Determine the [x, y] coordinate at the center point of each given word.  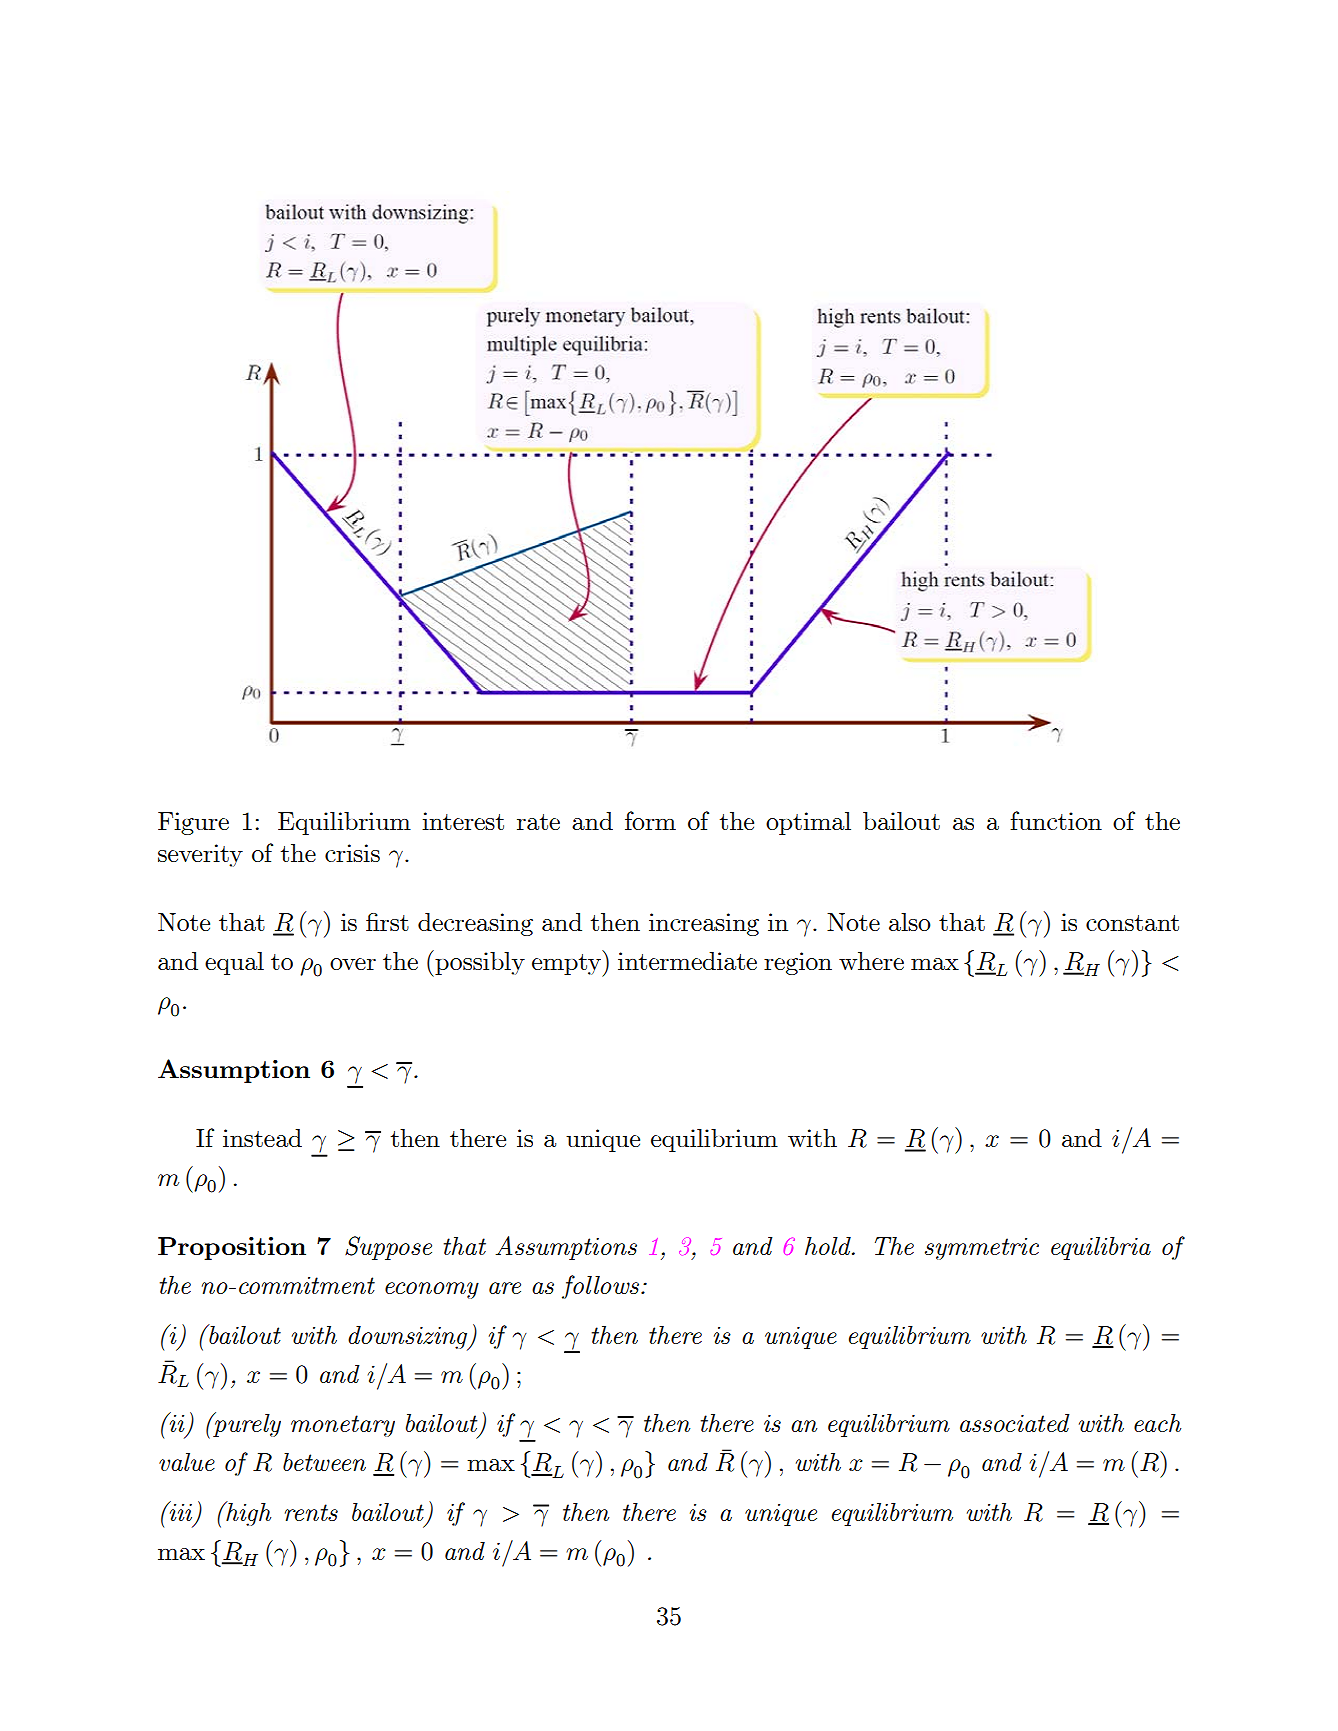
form [650, 820]
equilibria [1101, 1248]
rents [311, 1512]
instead [262, 1138]
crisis [352, 853]
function [1056, 820]
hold [829, 1246]
